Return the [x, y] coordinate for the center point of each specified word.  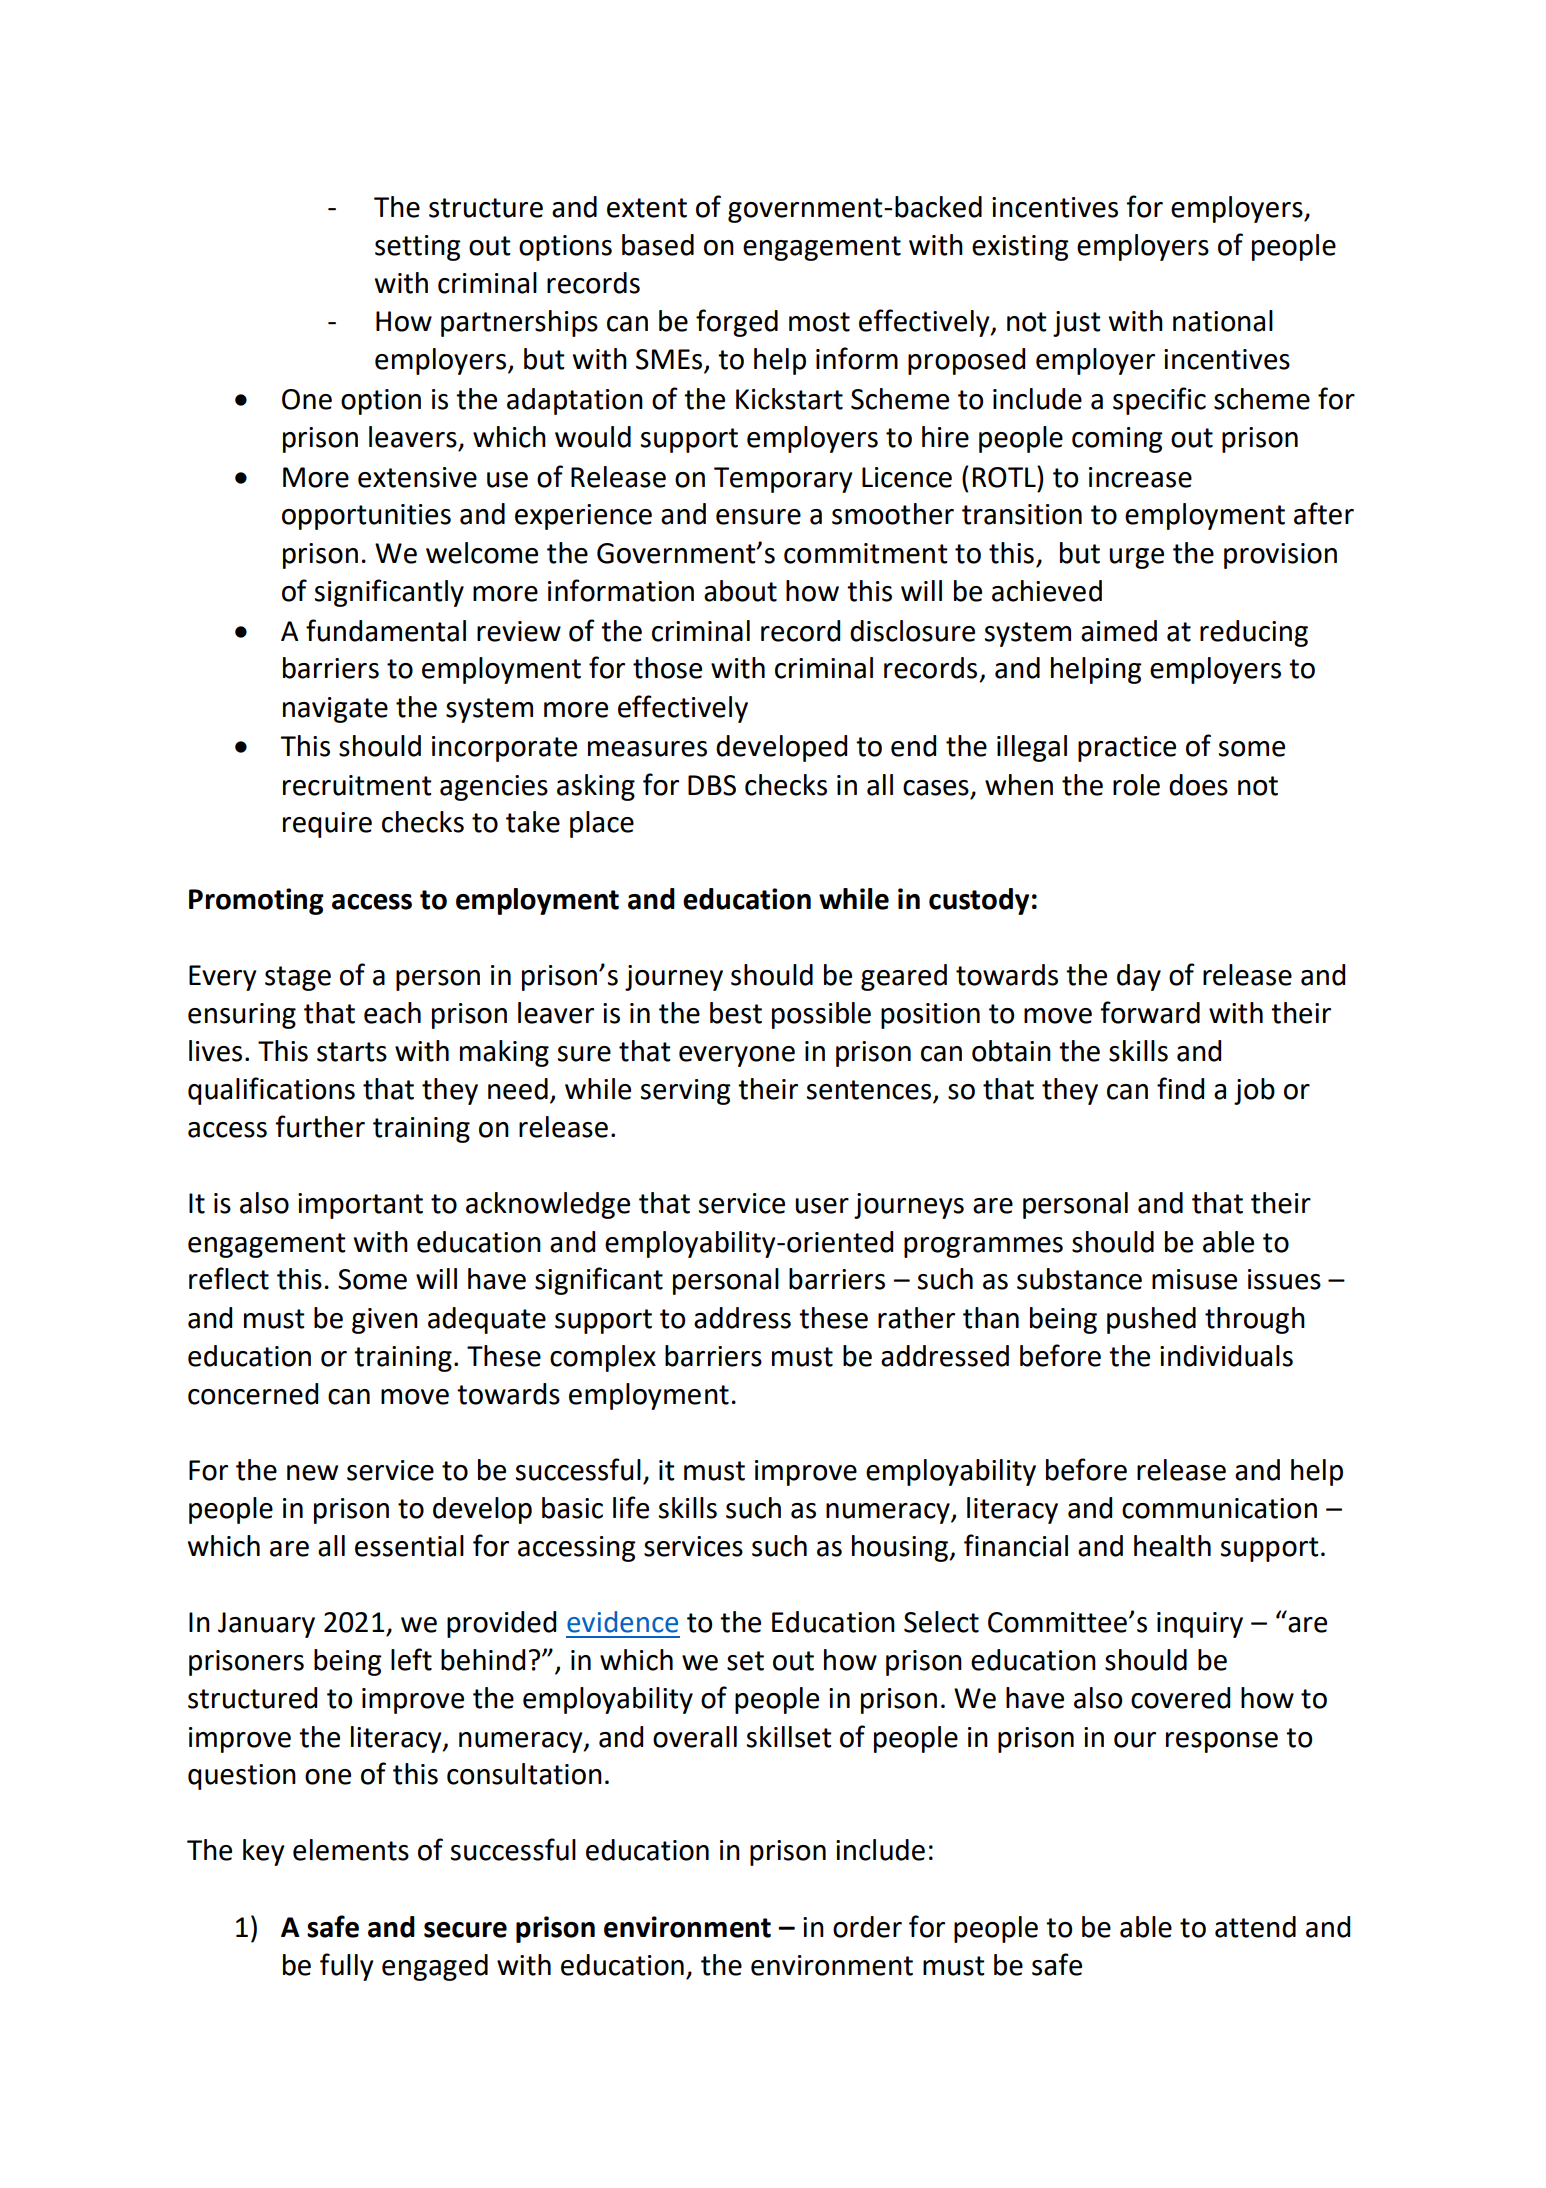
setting [418, 248]
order [867, 1927]
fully [347, 1967]
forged [737, 323]
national [1223, 321]
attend [1255, 1927]
